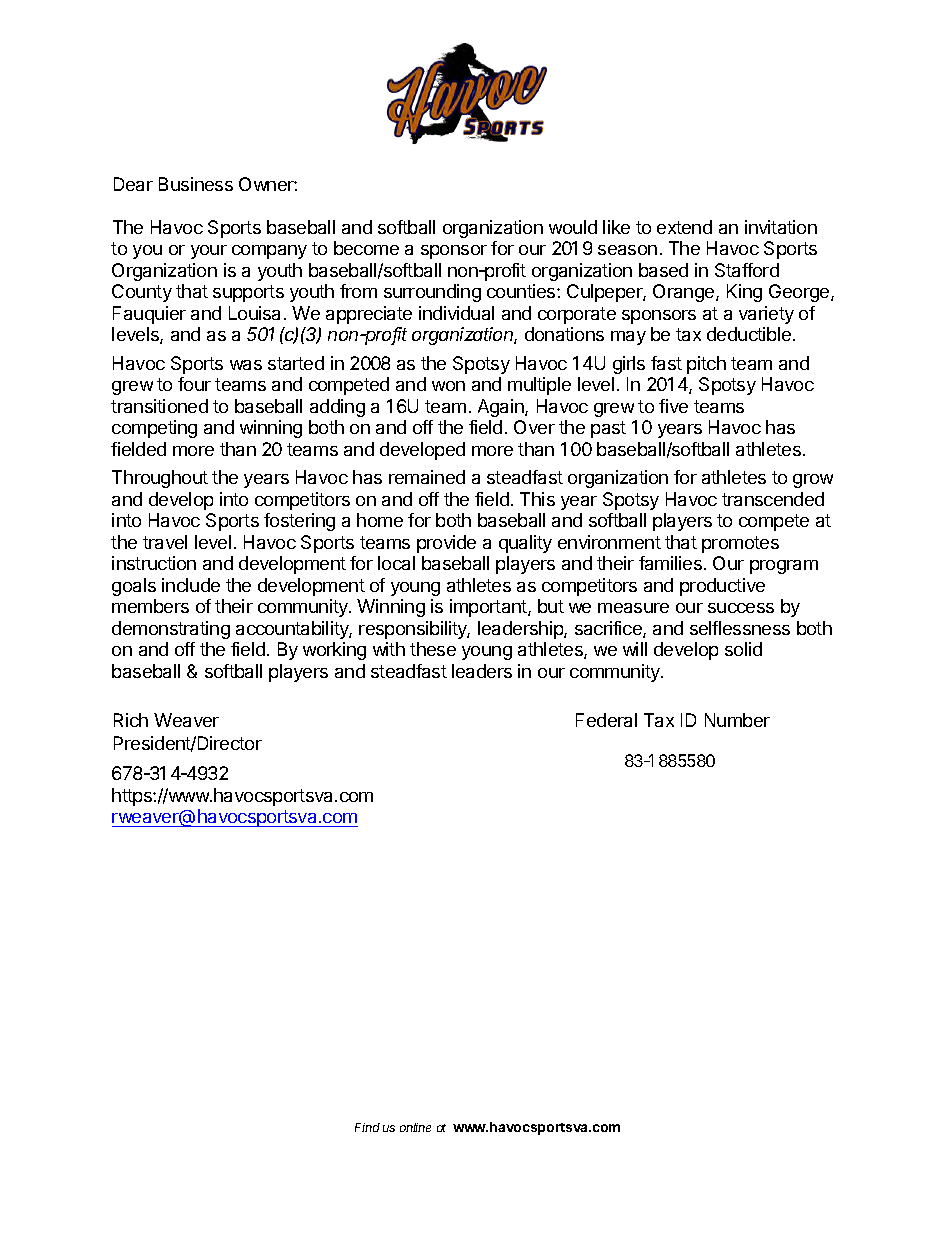  Describe the element at coordinates (737, 720) in the screenshot. I see `Number` at that location.
